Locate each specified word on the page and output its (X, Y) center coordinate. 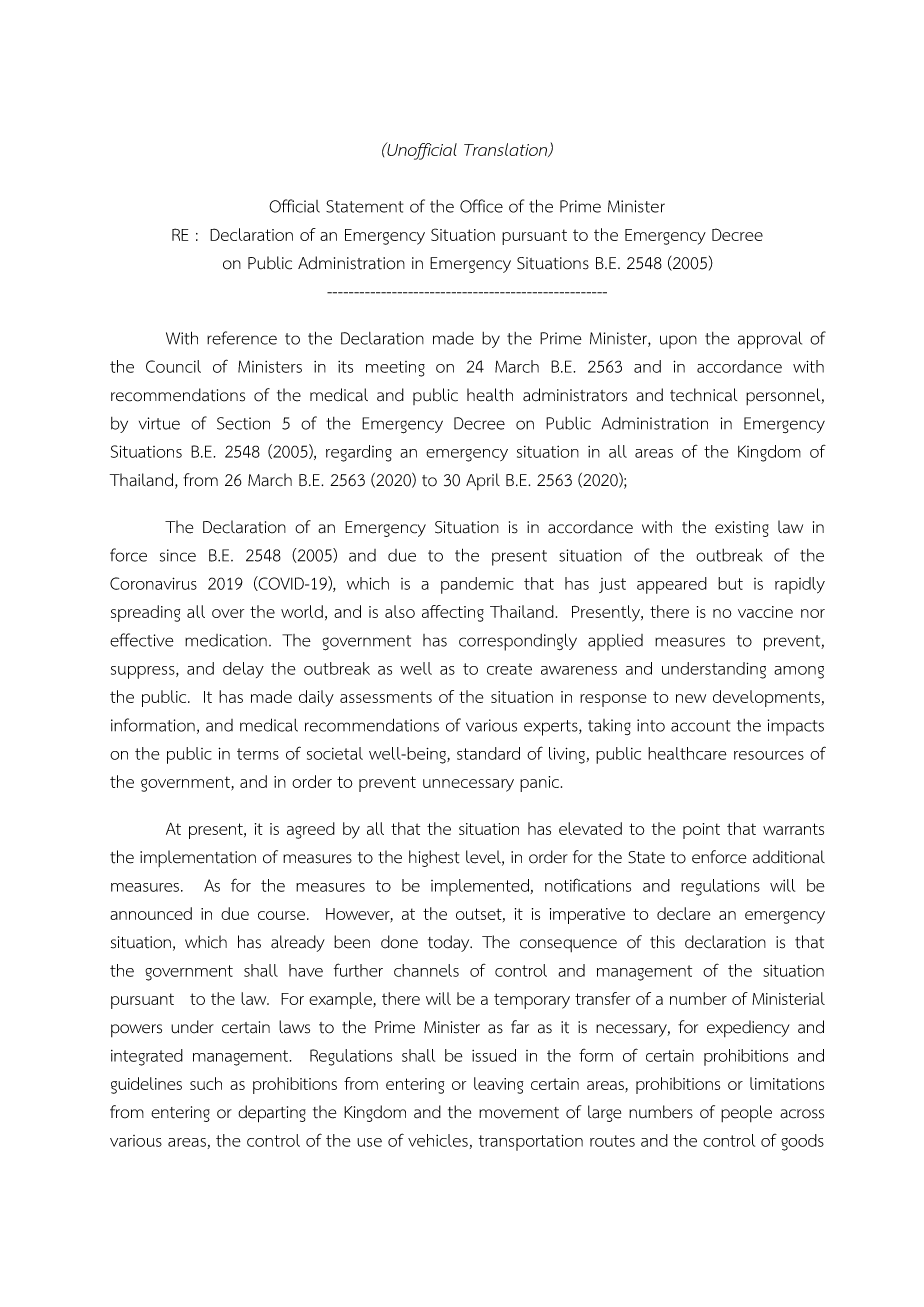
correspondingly (518, 642)
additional (789, 857)
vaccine (765, 612)
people (746, 1113)
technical (703, 395)
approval (770, 340)
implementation (198, 858)
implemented (480, 887)
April (483, 481)
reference (242, 338)
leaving (498, 1085)
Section (243, 423)
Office (481, 206)
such (206, 1083)
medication (226, 640)
